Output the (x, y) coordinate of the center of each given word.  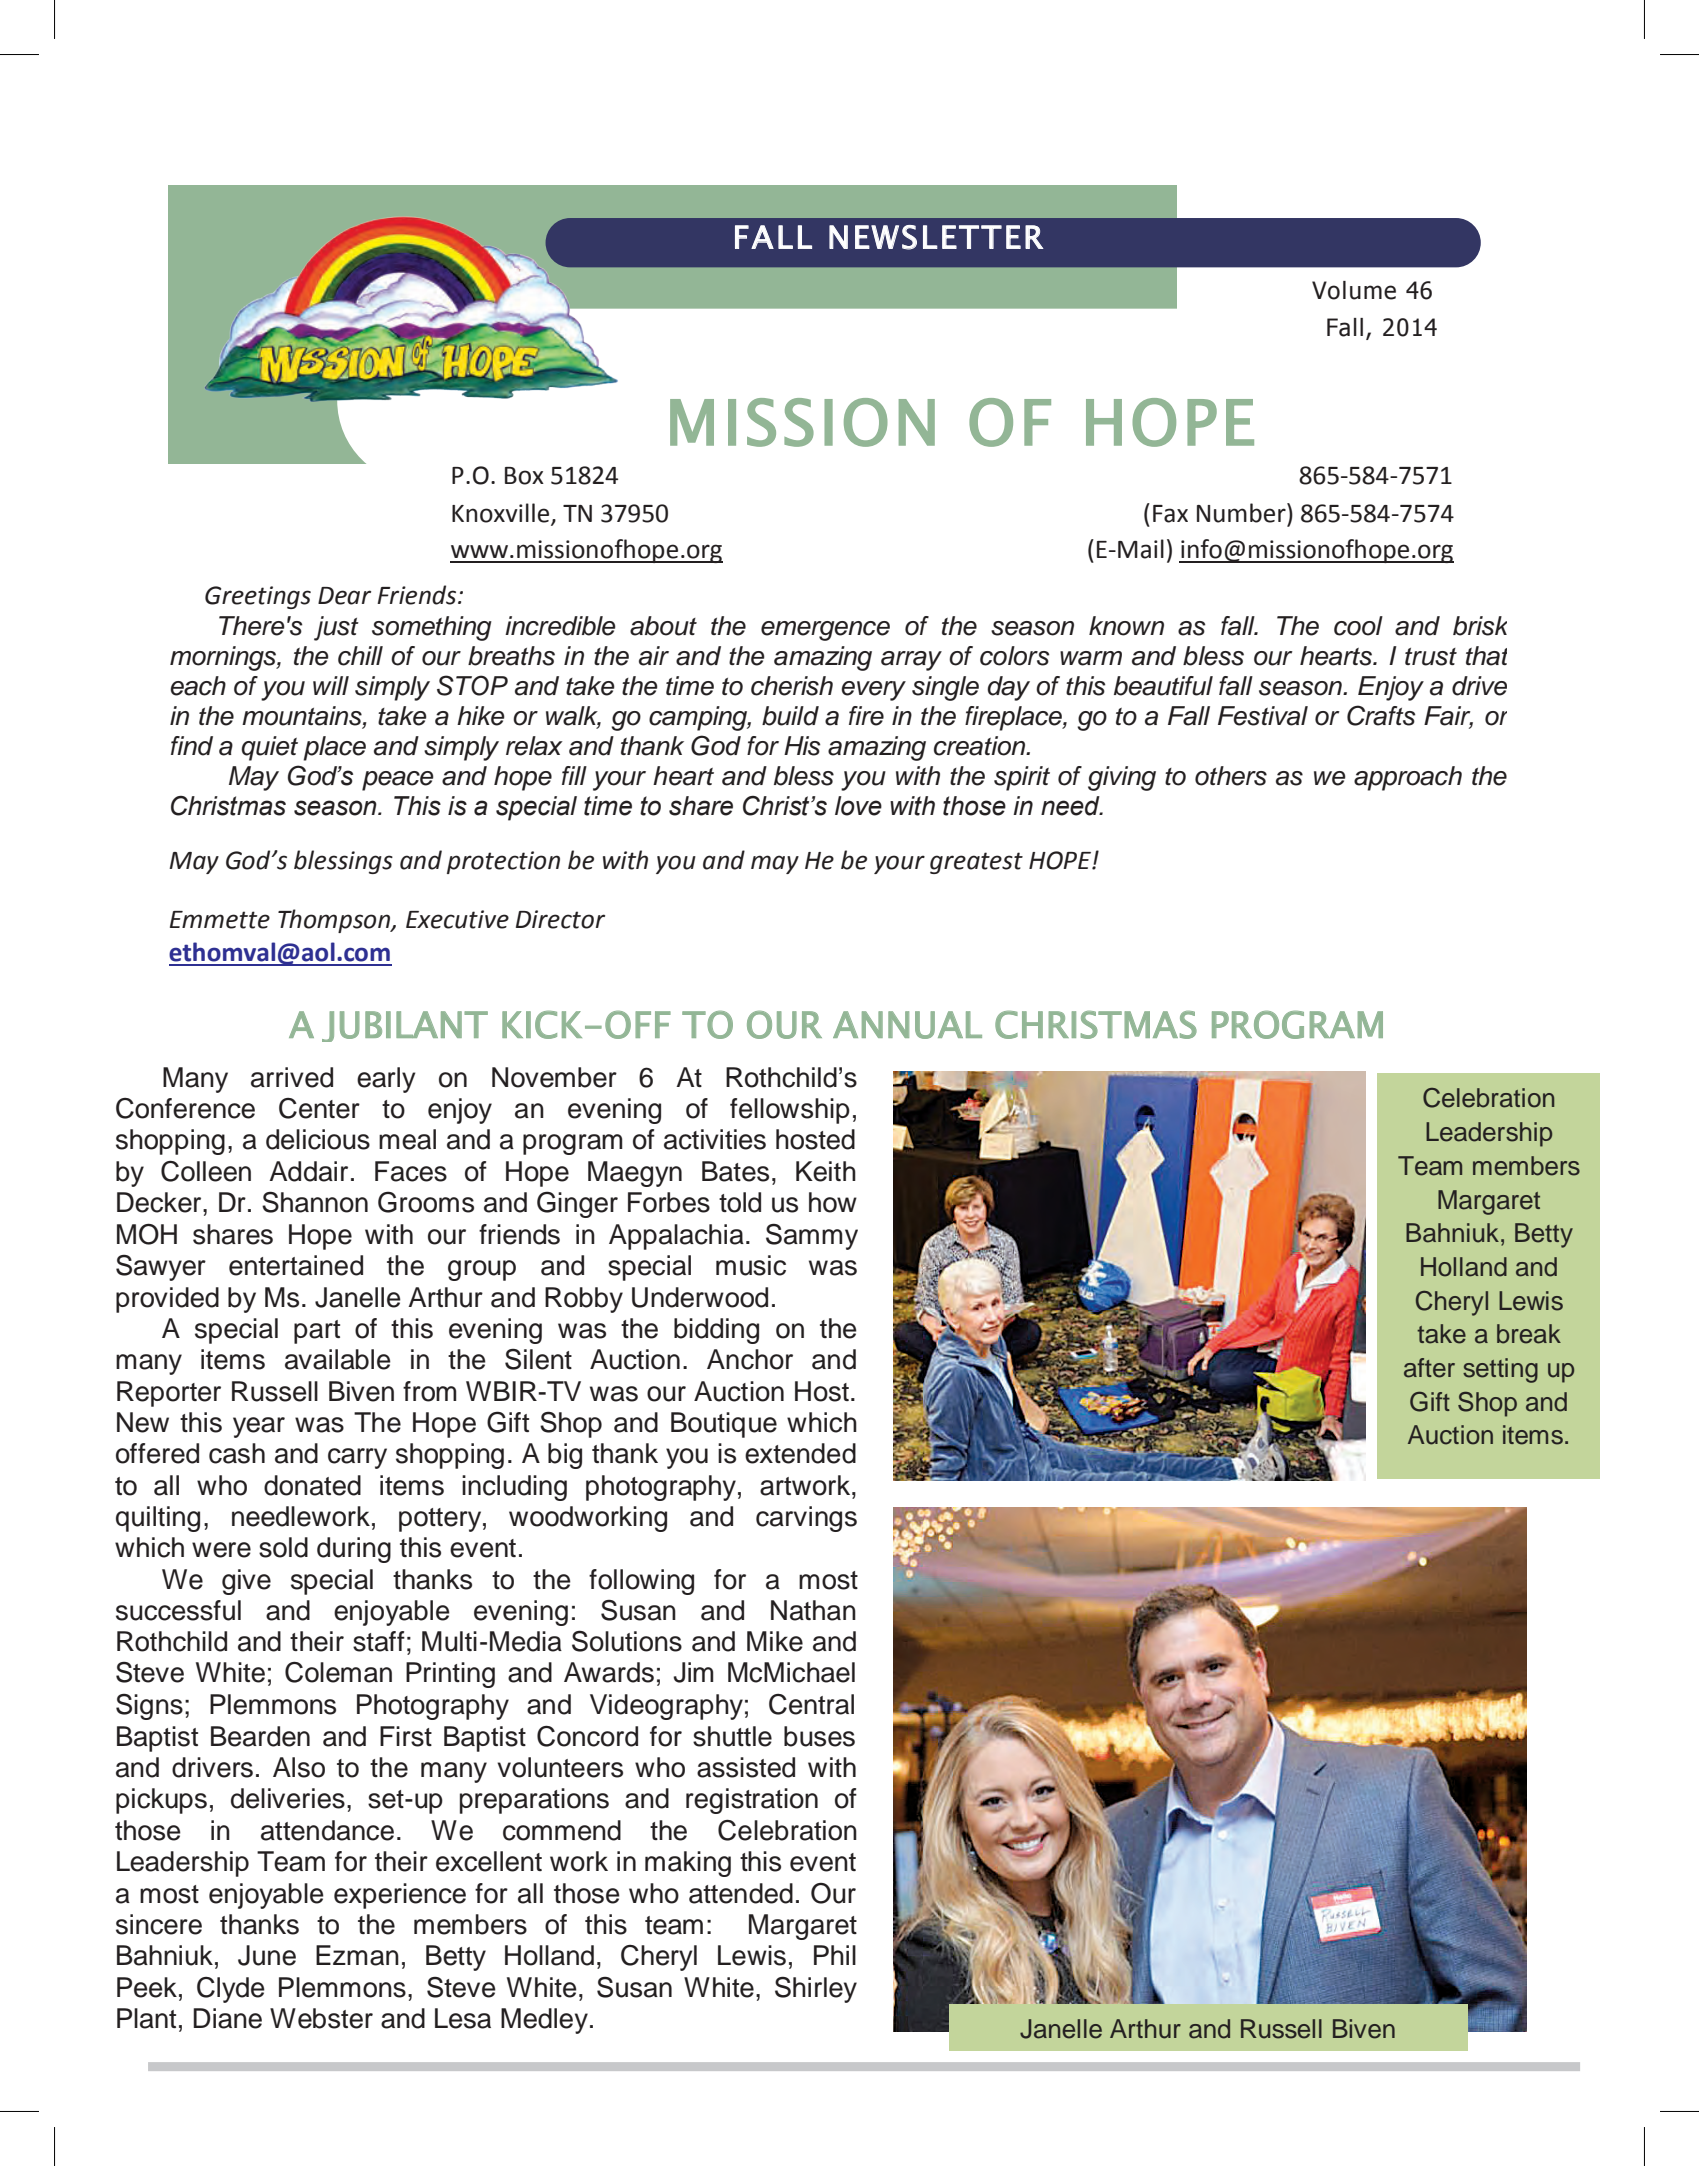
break (1529, 1334)
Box (524, 476)
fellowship (790, 1111)
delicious (318, 1139)
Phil (835, 1955)
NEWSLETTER (936, 237)
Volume (1354, 290)
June (267, 1955)
